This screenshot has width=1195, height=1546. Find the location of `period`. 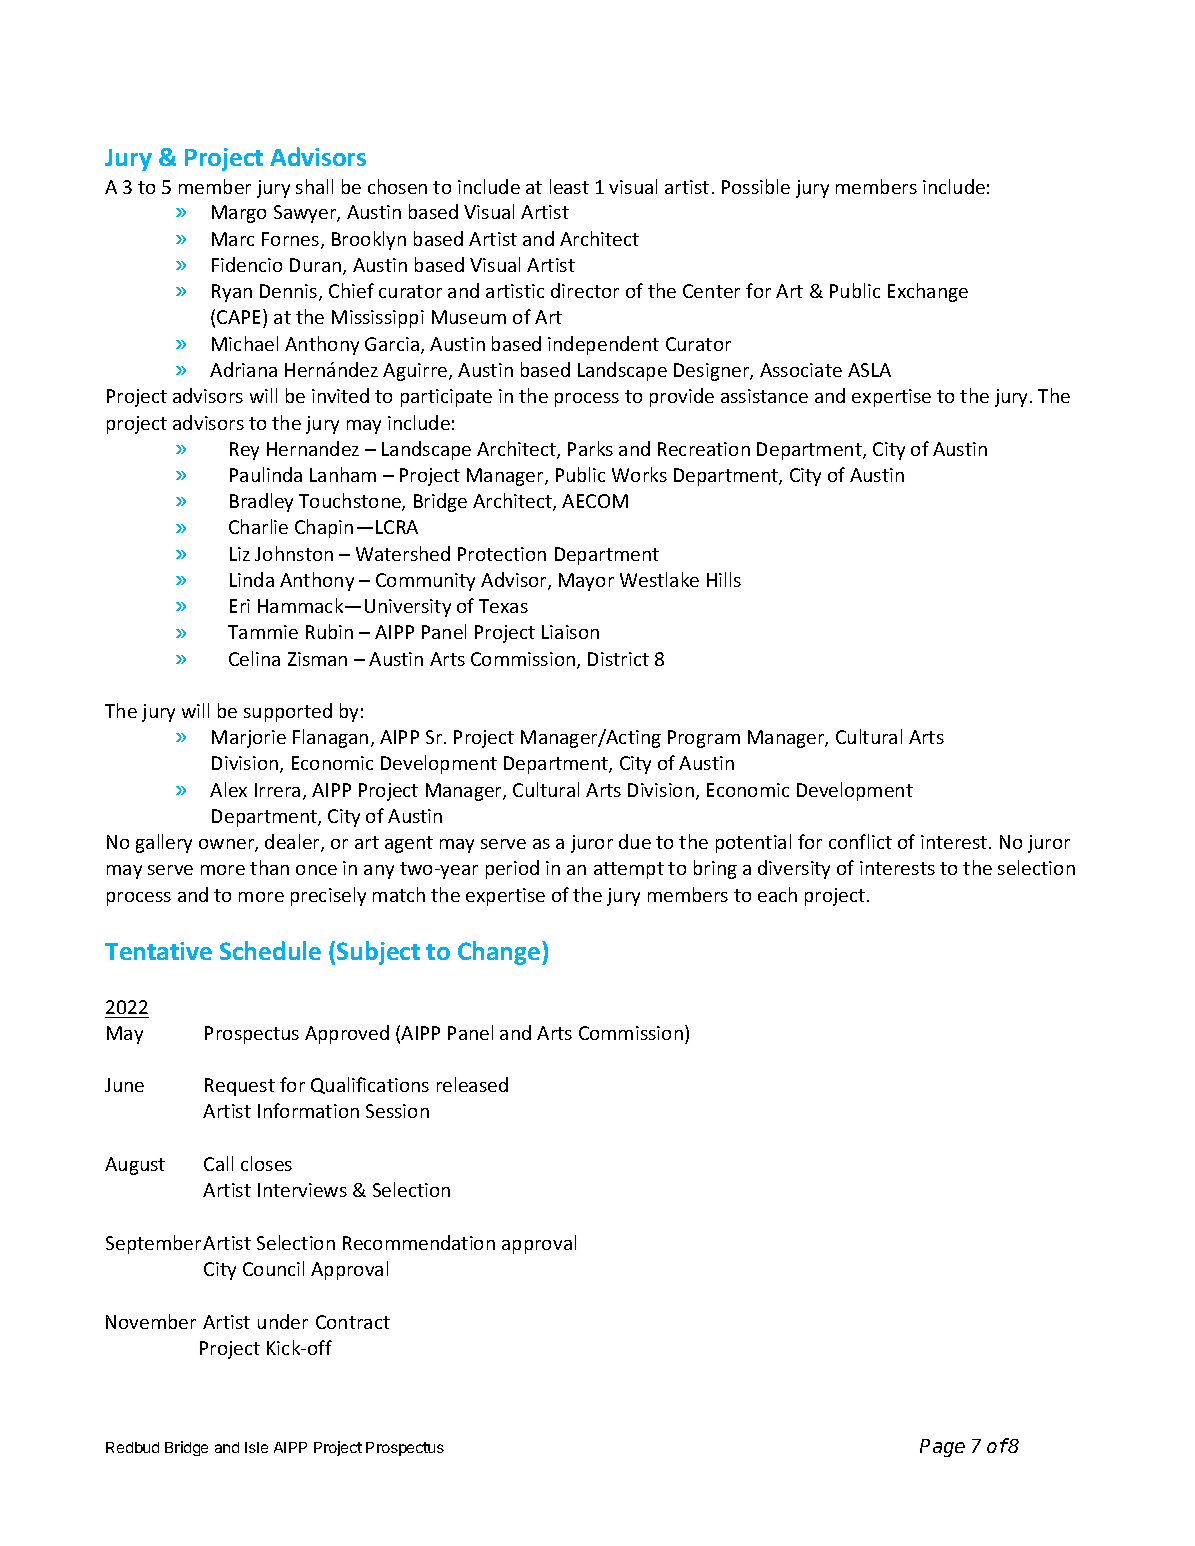

period is located at coordinates (512, 869).
